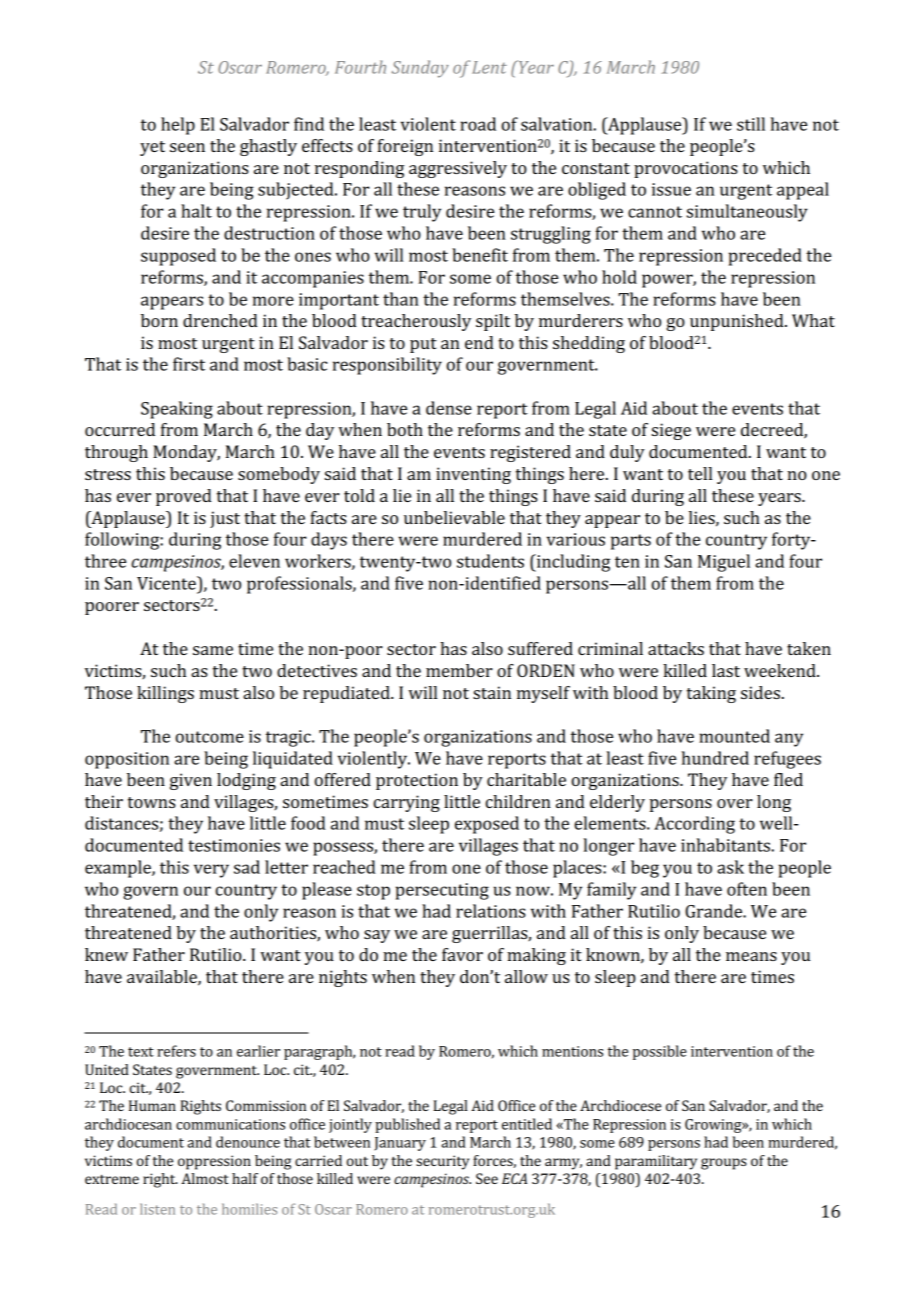 The width and height of the document is (924, 1308). What do you see at coordinates (726, 670) in the document?
I see `last` at bounding box center [726, 670].
